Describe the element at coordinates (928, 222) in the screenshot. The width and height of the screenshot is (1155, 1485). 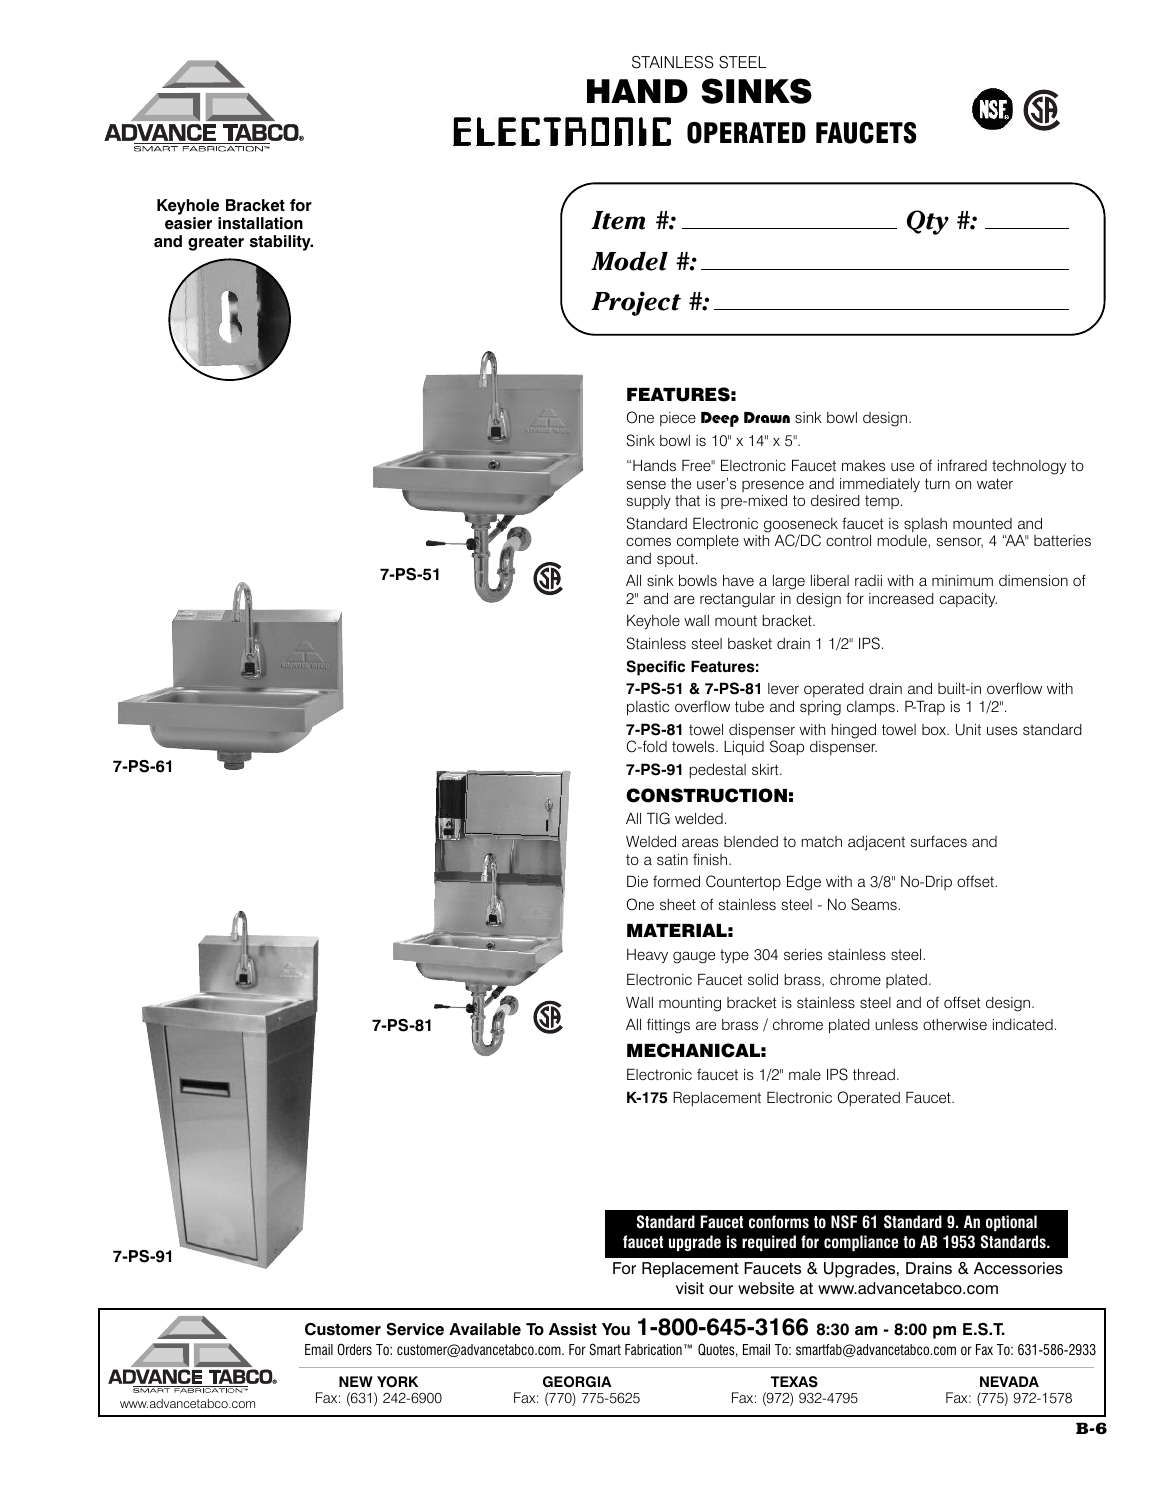
I see `Qty` at that location.
